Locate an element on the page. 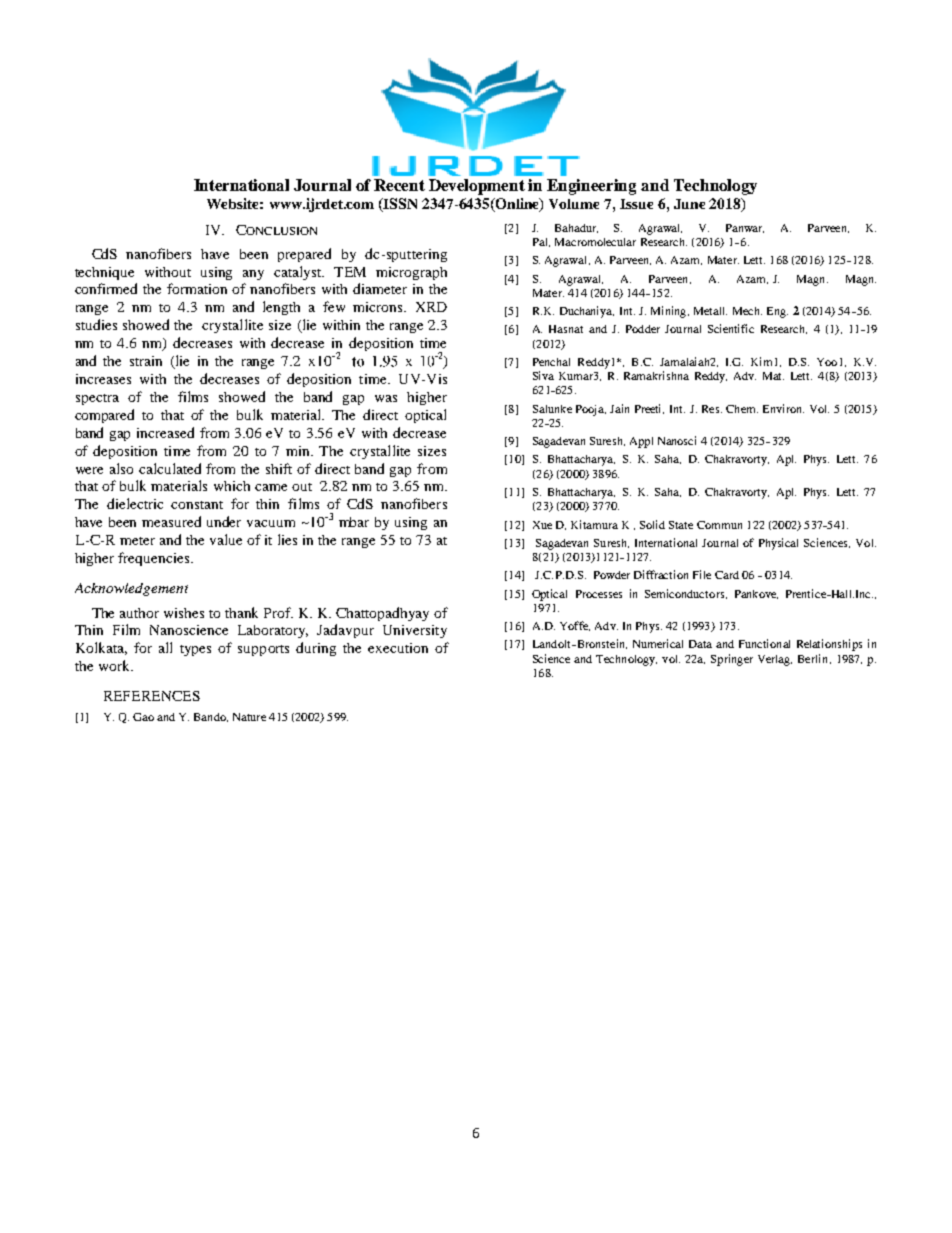 The width and height of the image is (952, 1233). XRD is located at coordinates (431, 307).
